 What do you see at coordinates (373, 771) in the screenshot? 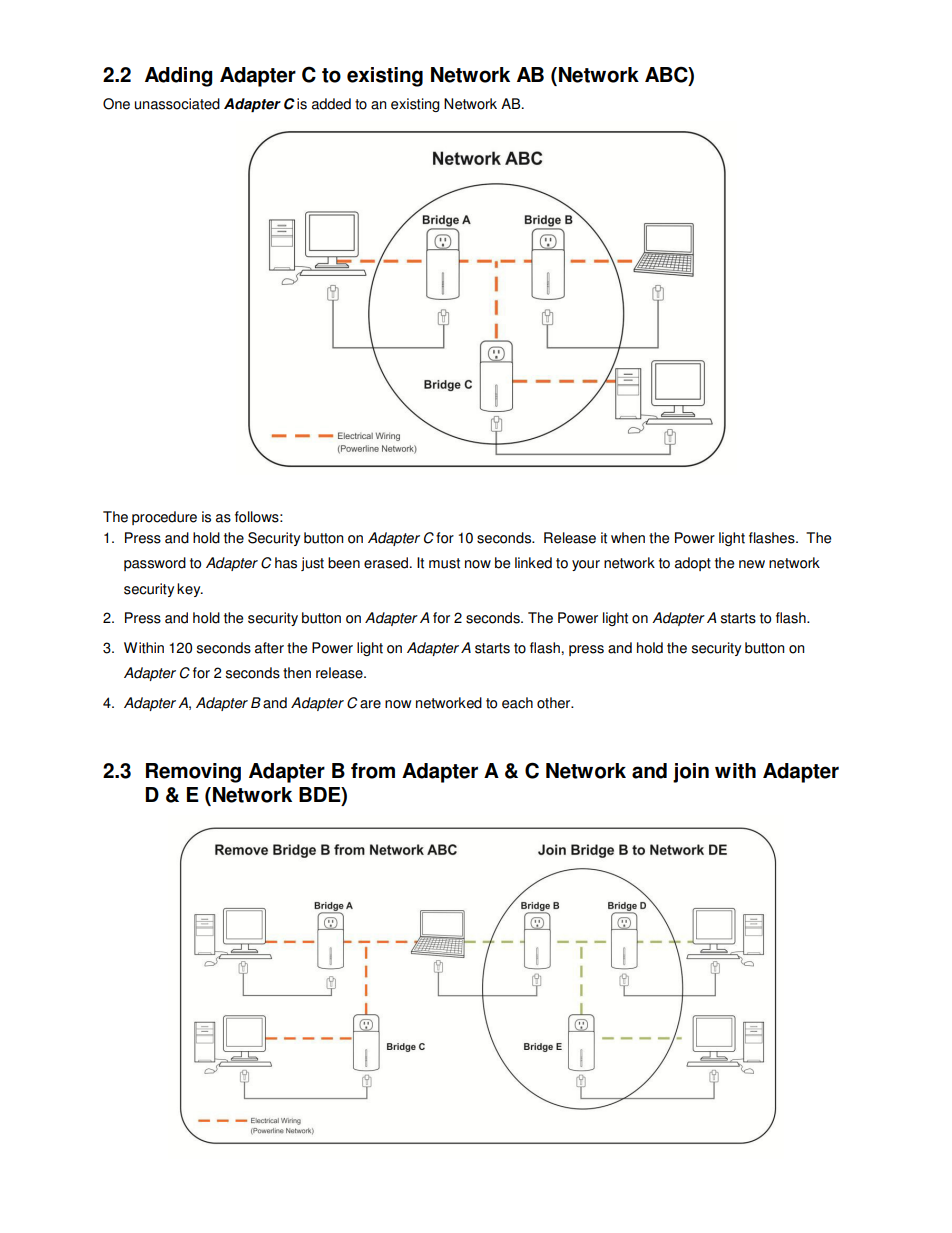
I see `from` at bounding box center [373, 771].
